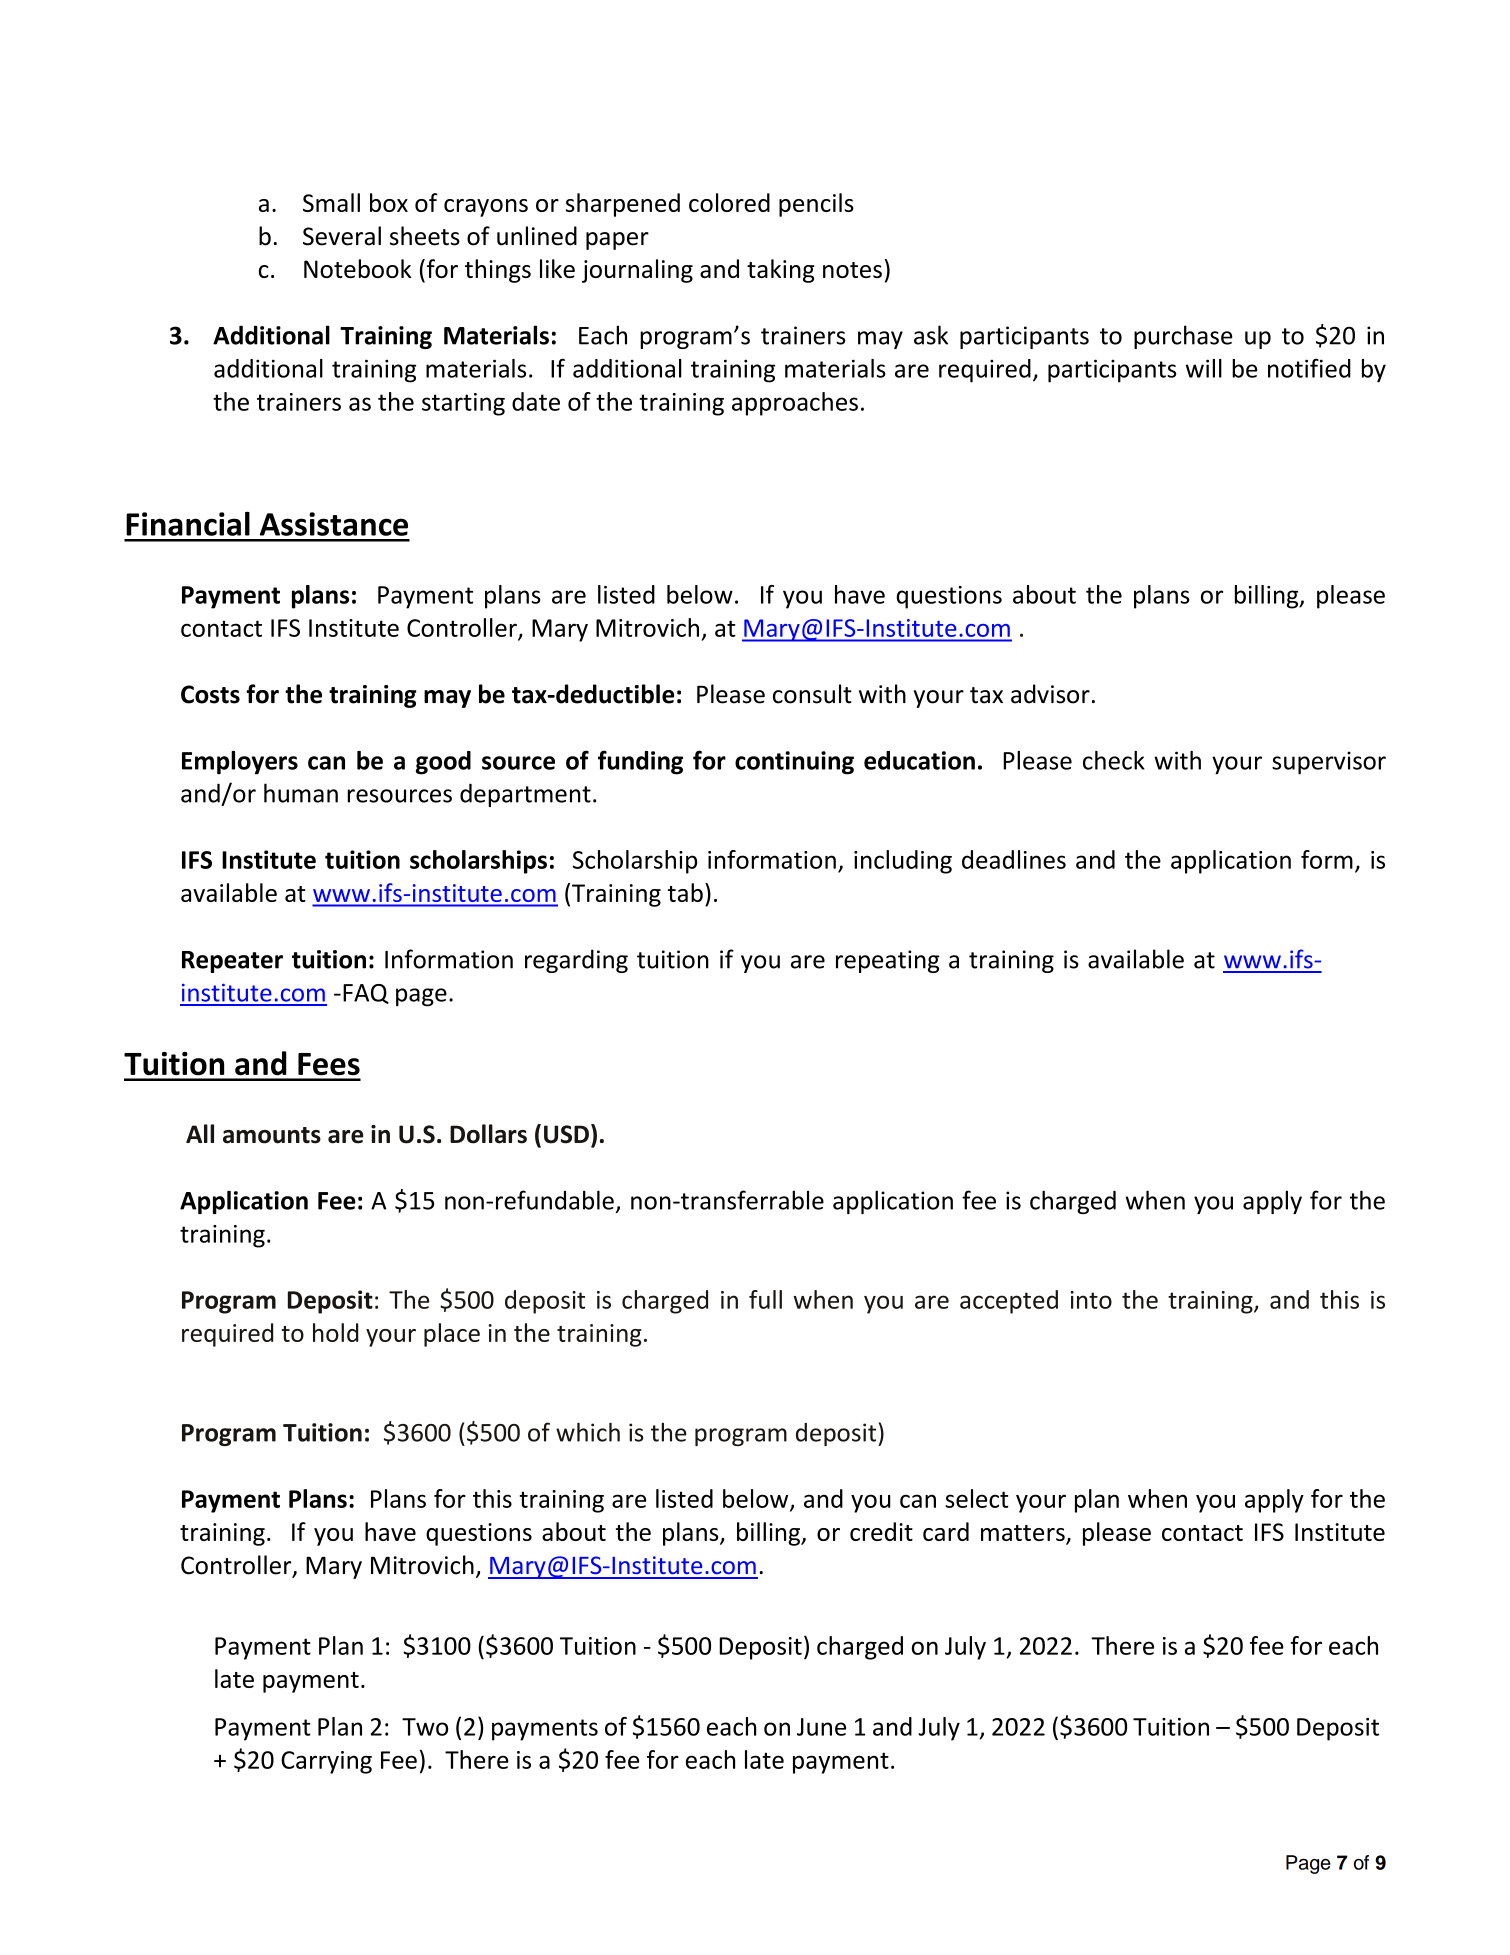 The image size is (1510, 1955). What do you see at coordinates (232, 962) in the image?
I see `Repeater` at bounding box center [232, 962].
